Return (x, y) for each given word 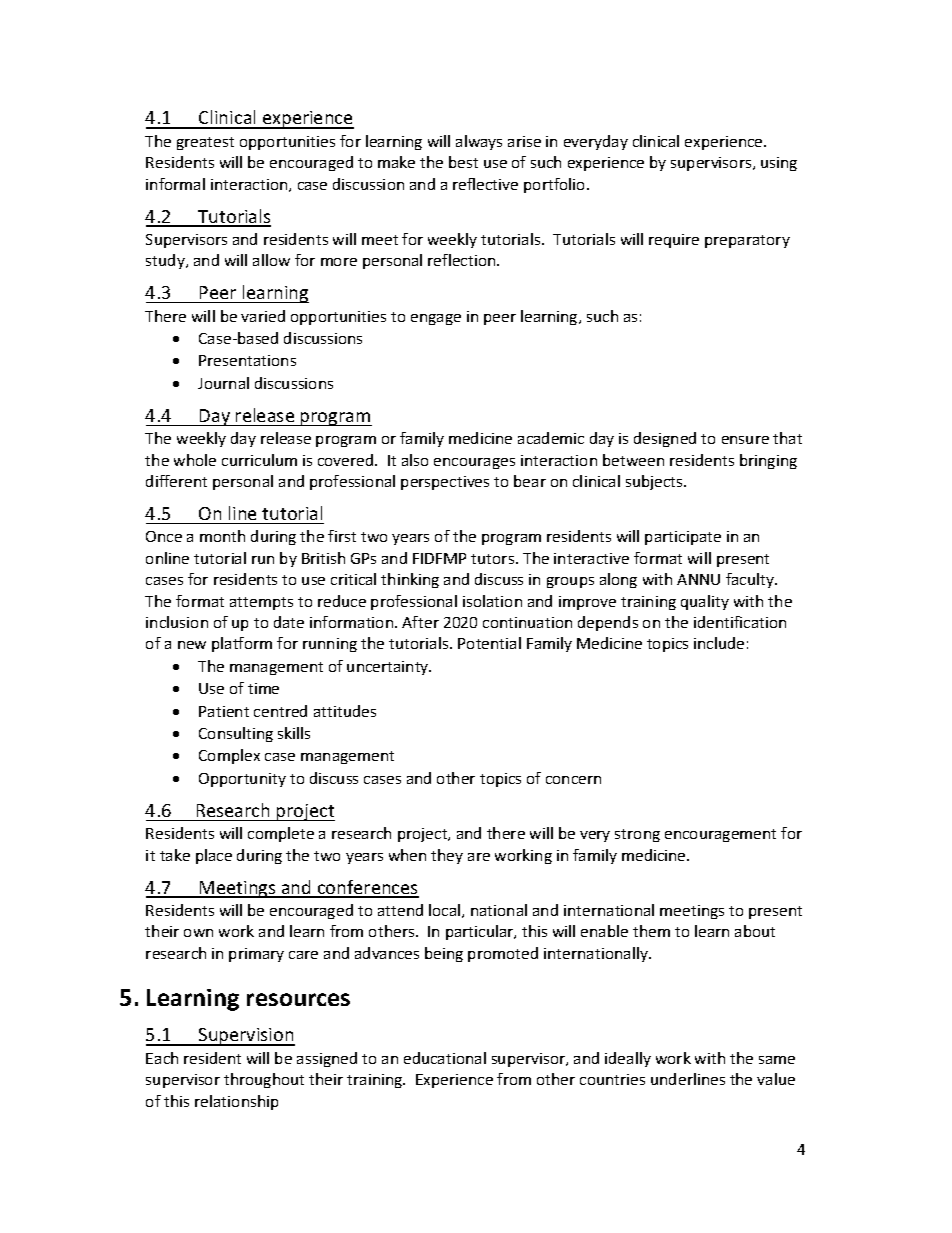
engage (436, 319)
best (463, 162)
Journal (223, 383)
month (222, 536)
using (779, 164)
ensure (745, 440)
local (446, 911)
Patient (224, 711)
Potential (489, 643)
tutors (494, 559)
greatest (205, 143)
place (214, 856)
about (755, 931)
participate (683, 538)
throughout (264, 1080)
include (719, 643)
